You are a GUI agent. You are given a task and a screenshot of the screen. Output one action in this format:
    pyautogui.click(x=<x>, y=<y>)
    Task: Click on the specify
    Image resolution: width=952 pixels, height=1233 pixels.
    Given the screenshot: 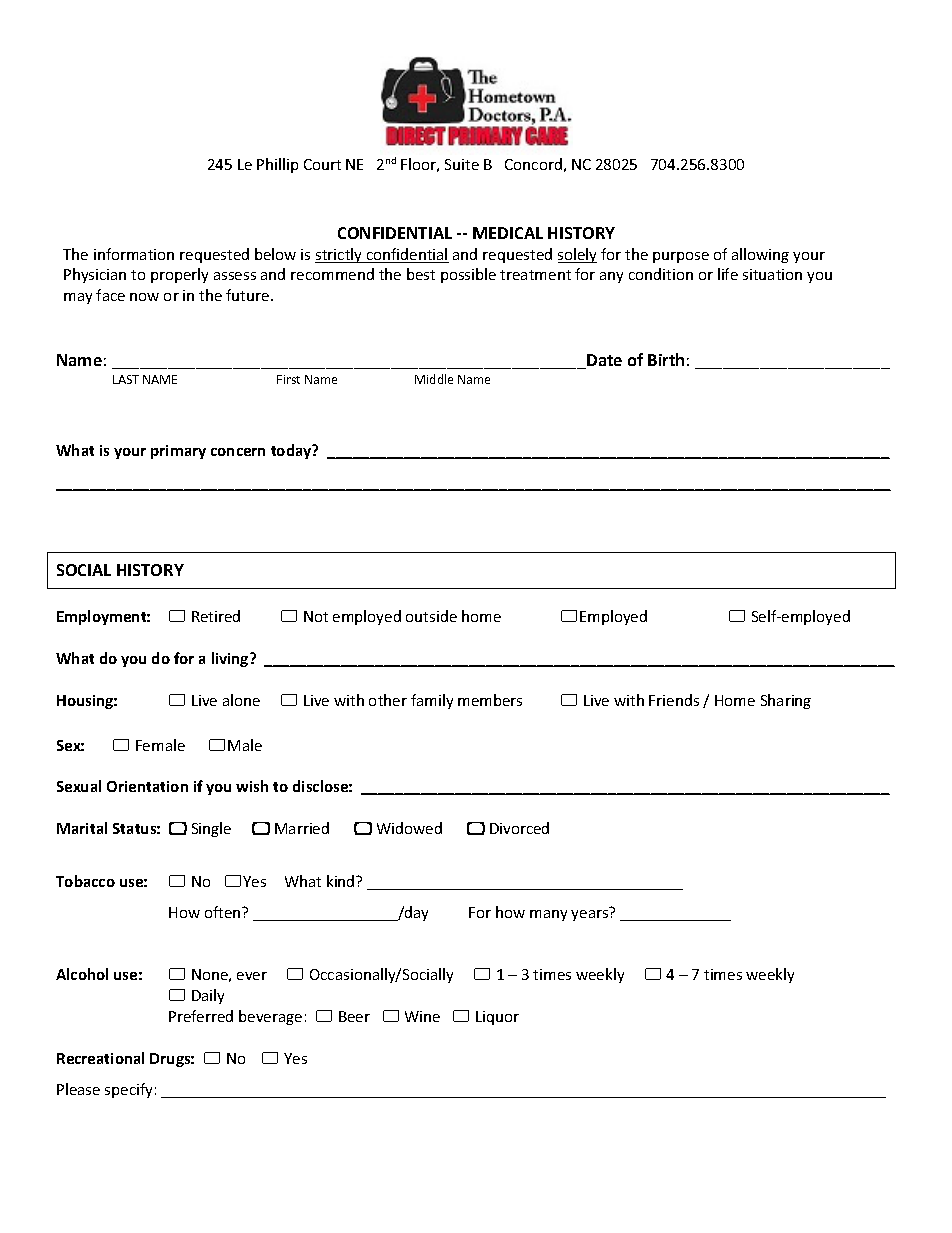 What is the action you would take?
    pyautogui.click(x=128, y=1090)
